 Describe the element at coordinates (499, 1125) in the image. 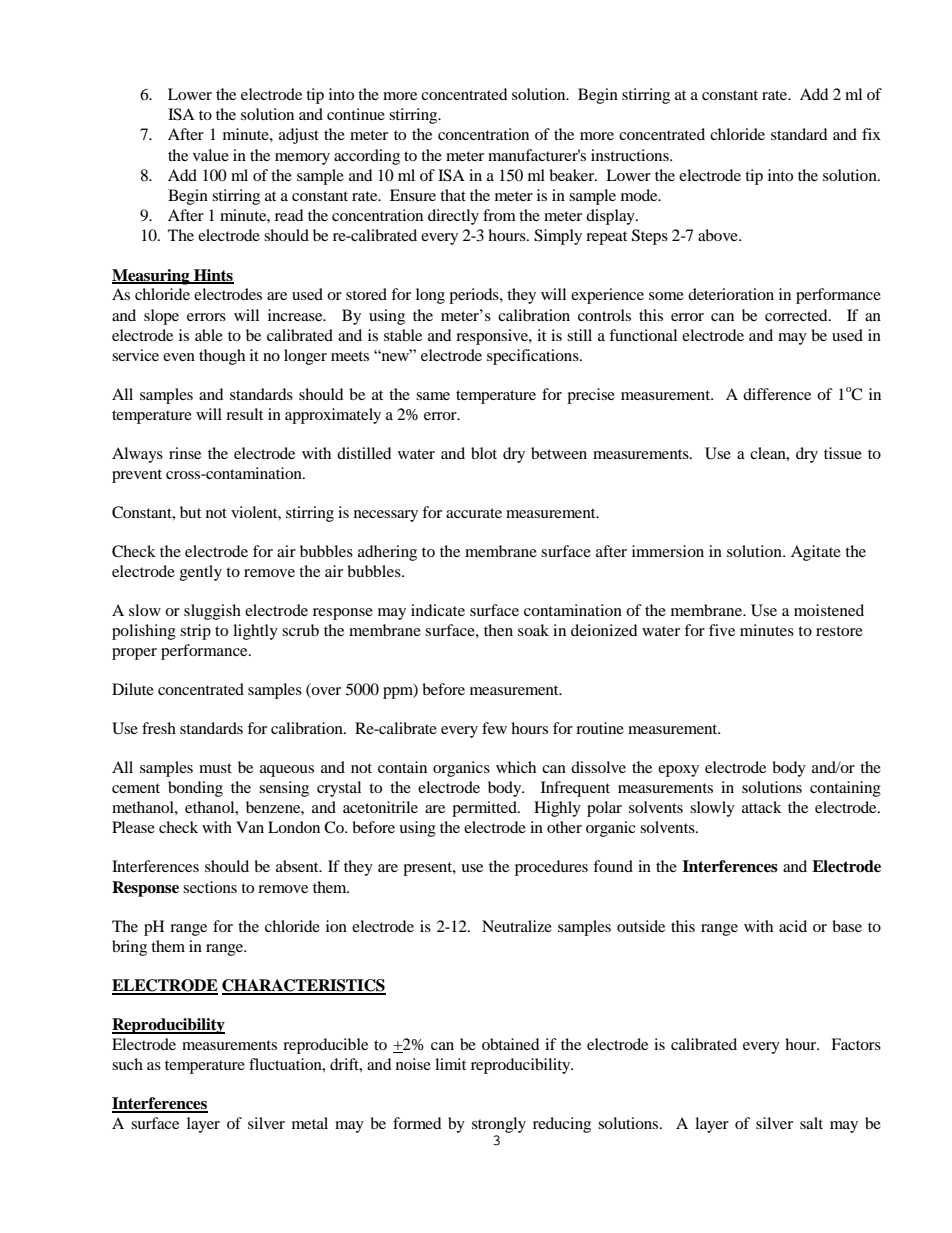

I see `strongly` at that location.
